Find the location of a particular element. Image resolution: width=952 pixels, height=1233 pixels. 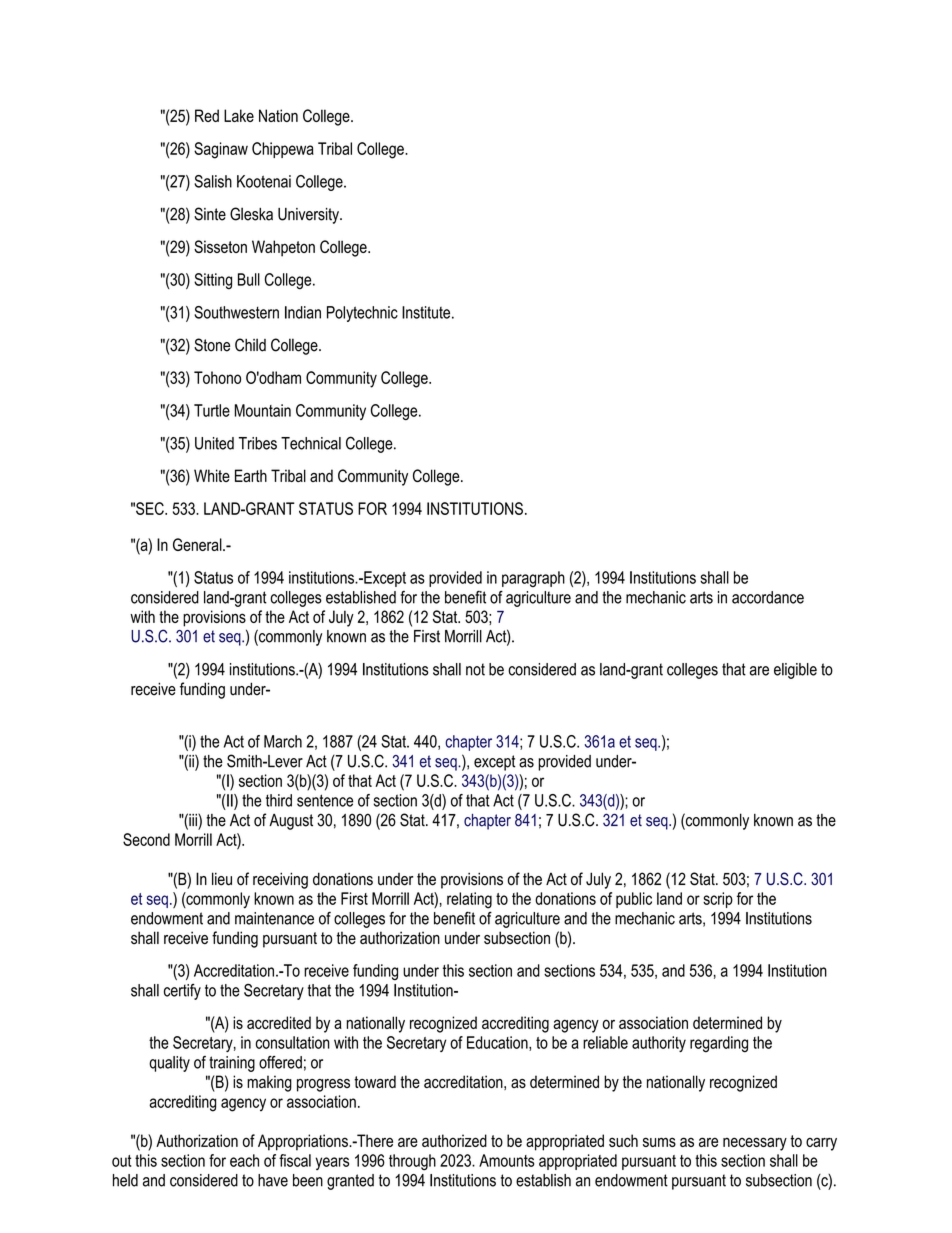

Saginaw is located at coordinates (221, 150).
